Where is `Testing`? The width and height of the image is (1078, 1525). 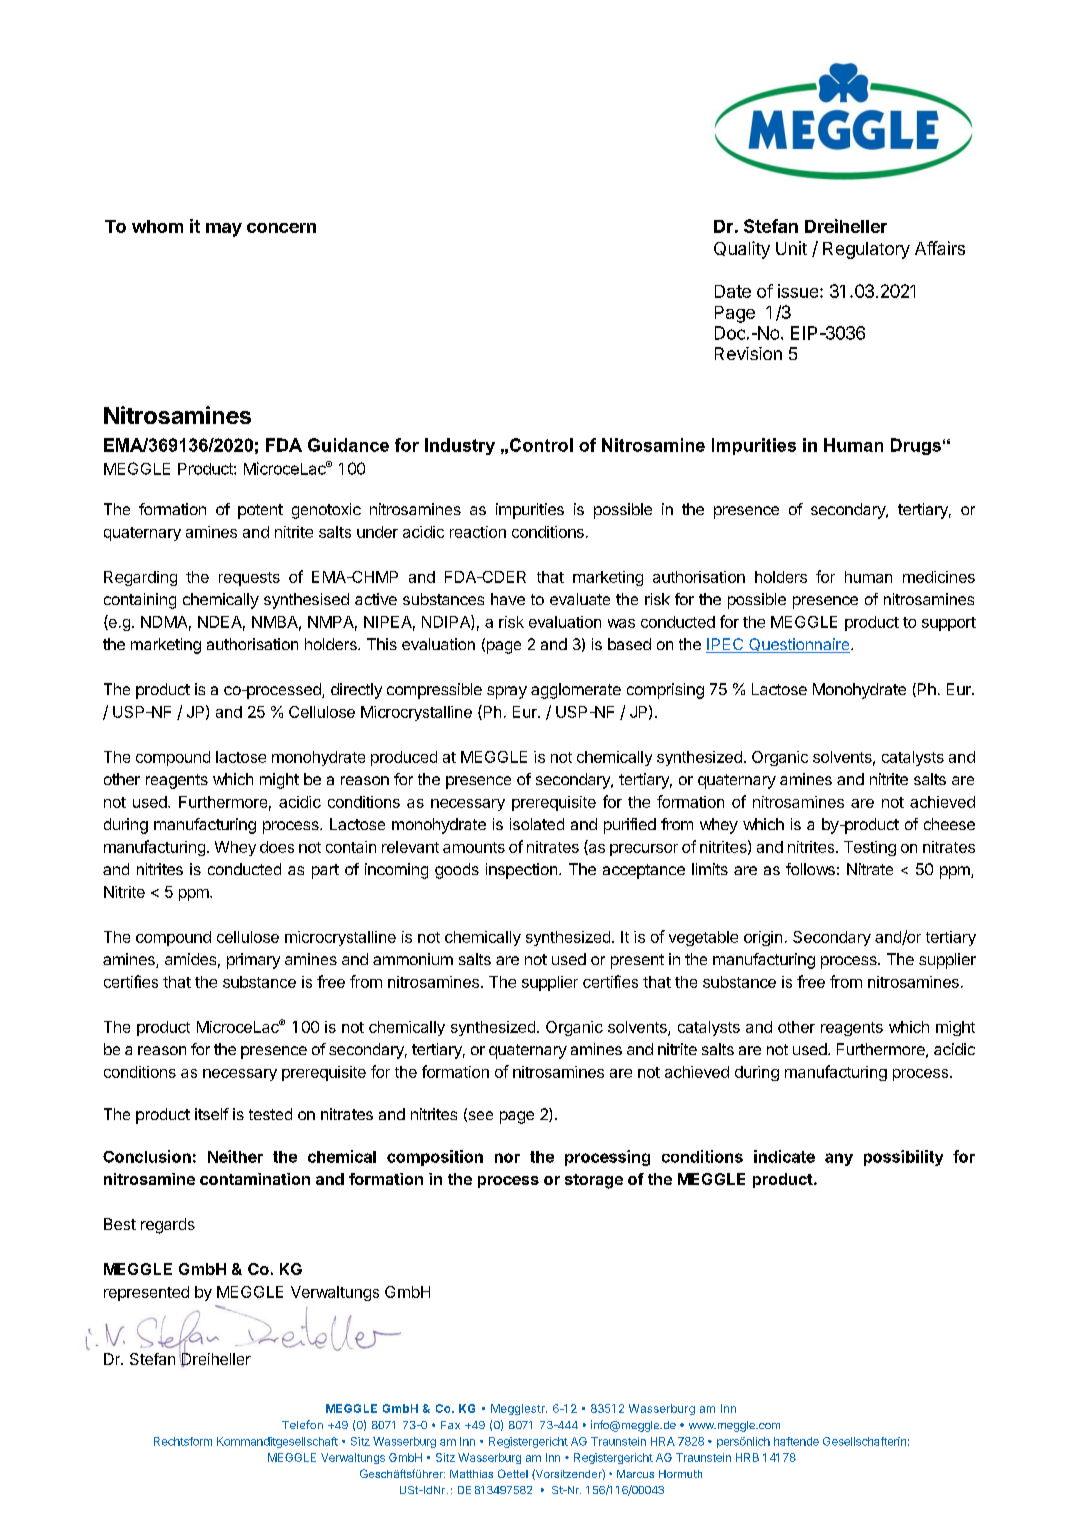 Testing is located at coordinates (870, 848).
